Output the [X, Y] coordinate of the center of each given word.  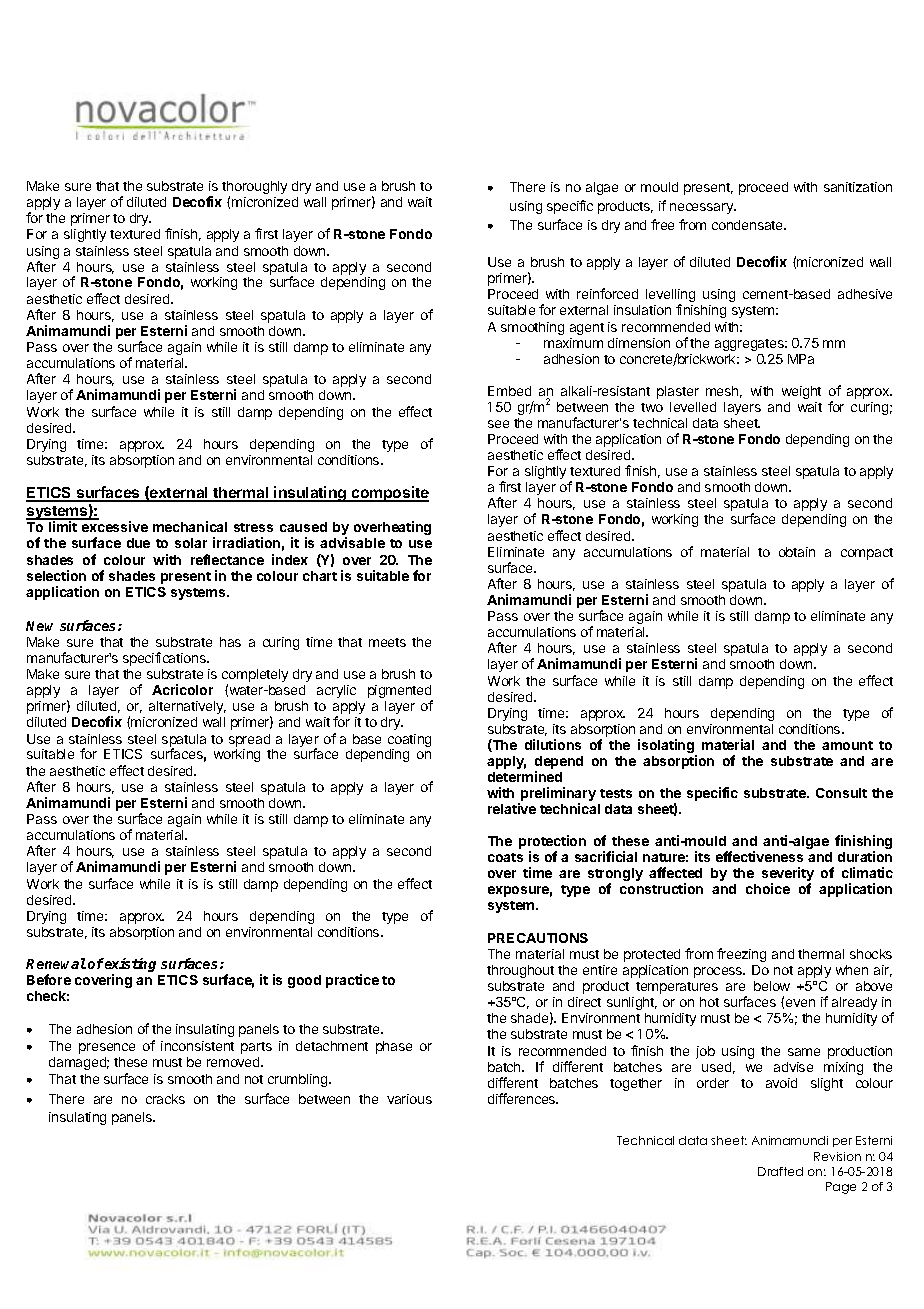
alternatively [187, 707]
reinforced [607, 293]
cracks [165, 1099]
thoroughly [254, 189]
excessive [115, 526]
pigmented [400, 693]
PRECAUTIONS [538, 938]
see [498, 424]
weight [801, 392]
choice [768, 888]
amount [847, 745]
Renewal [56, 963]
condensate [749, 225]
